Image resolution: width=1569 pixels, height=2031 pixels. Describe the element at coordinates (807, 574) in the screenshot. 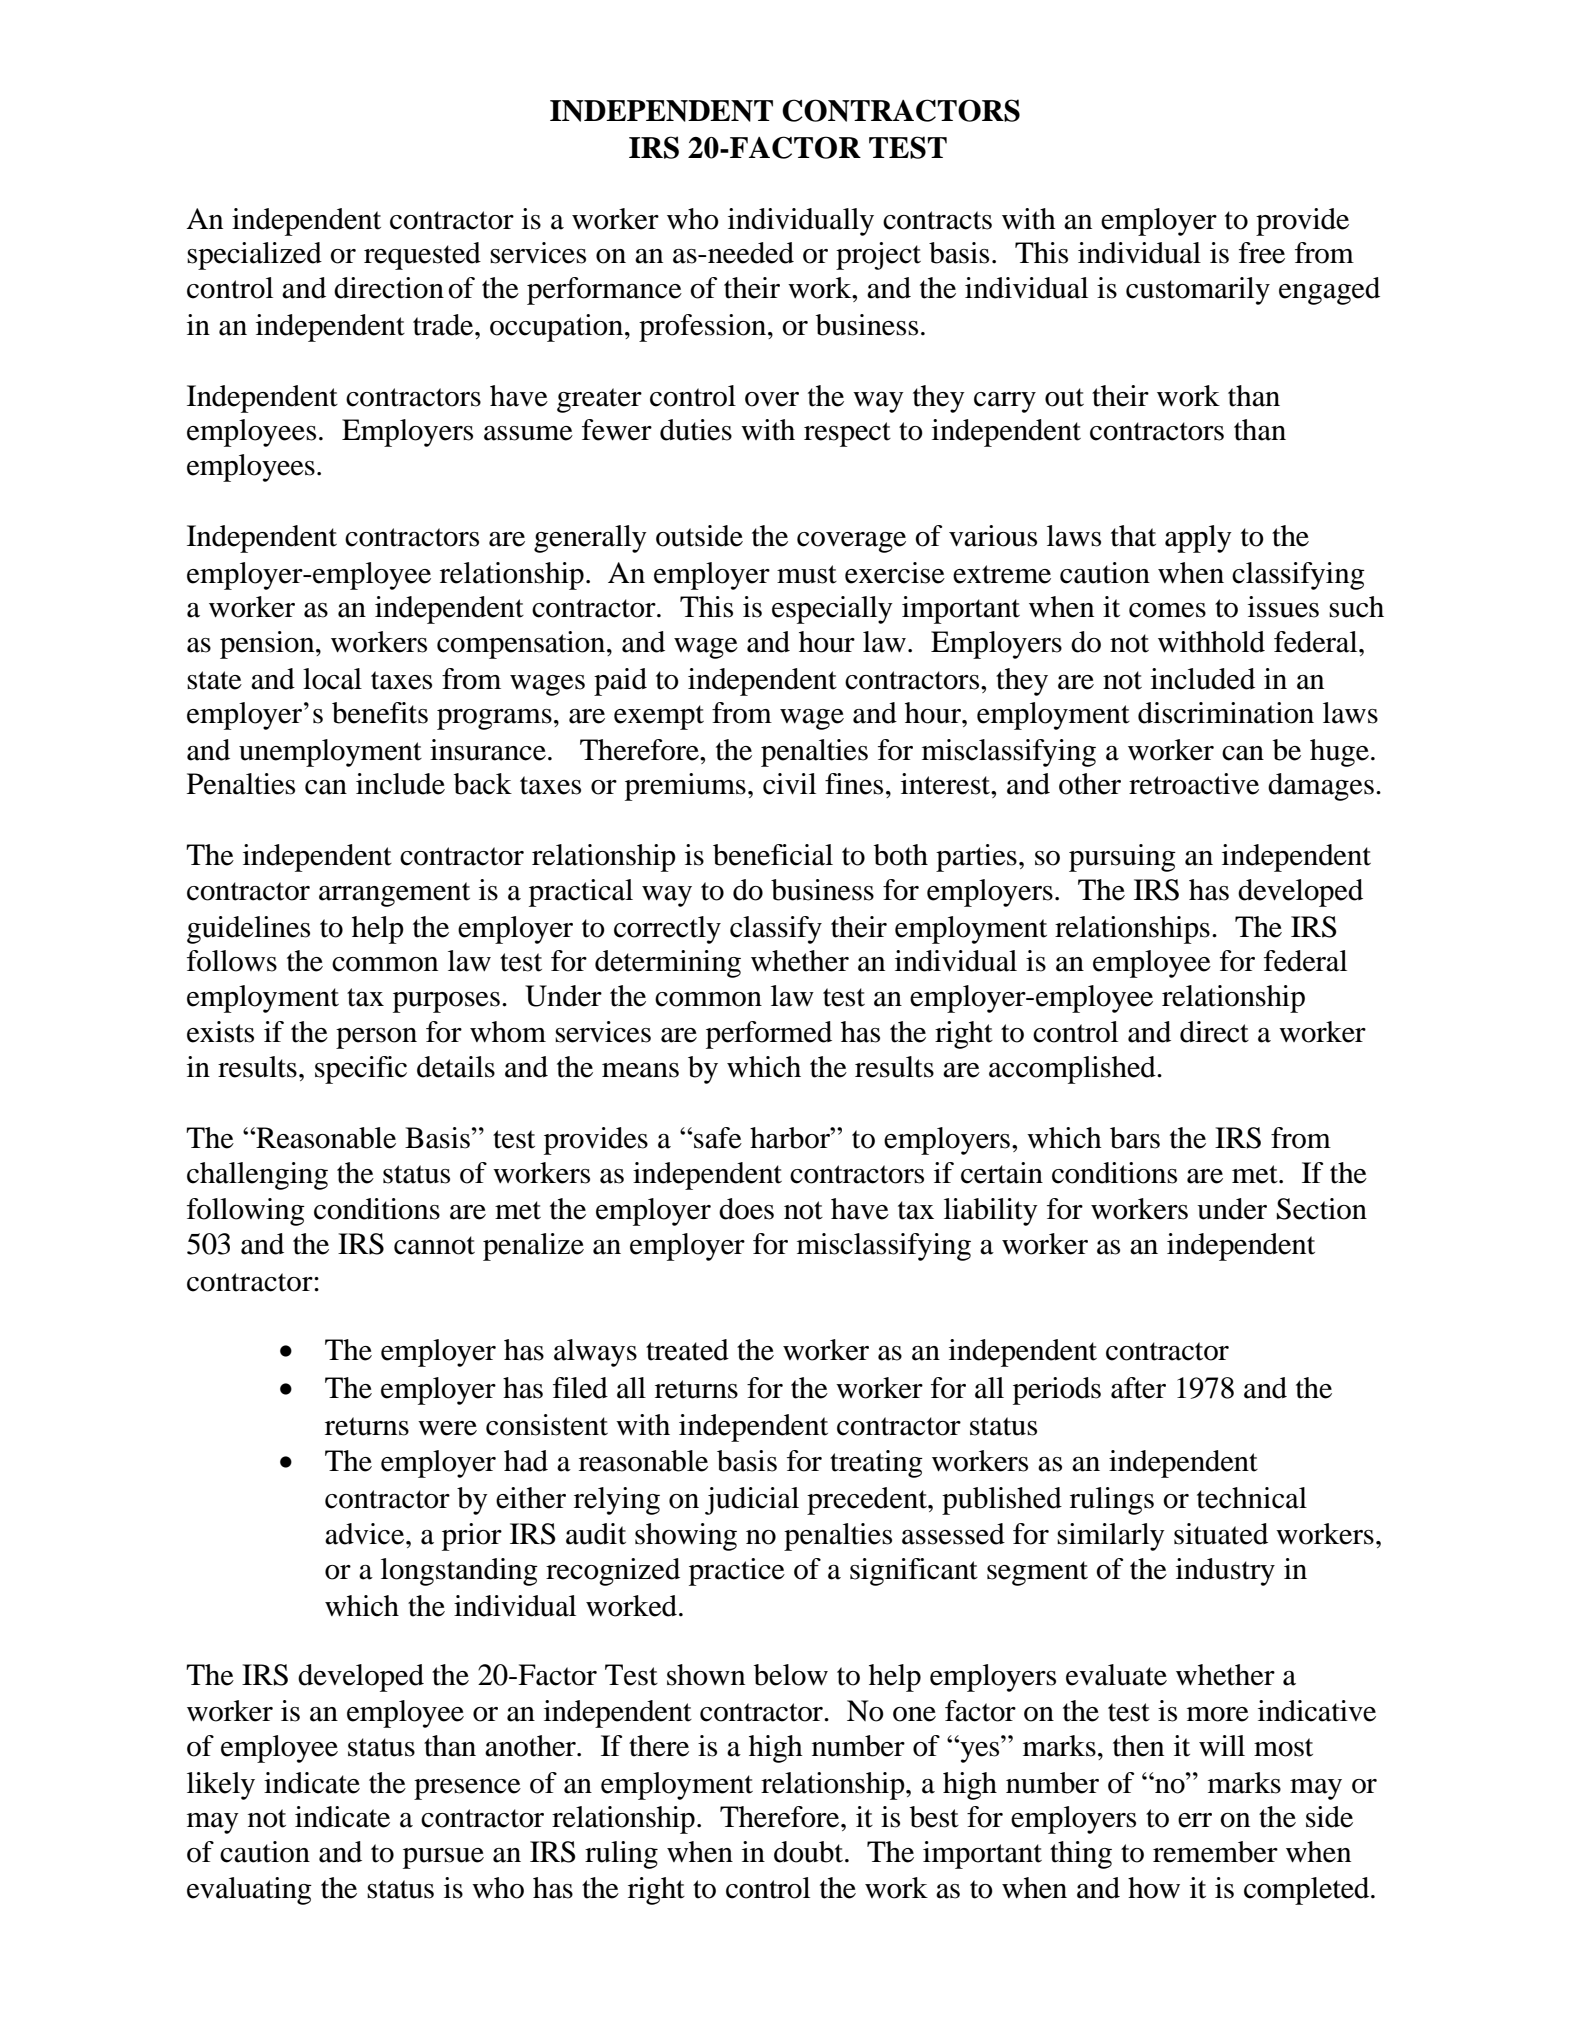

I see `must` at that location.
